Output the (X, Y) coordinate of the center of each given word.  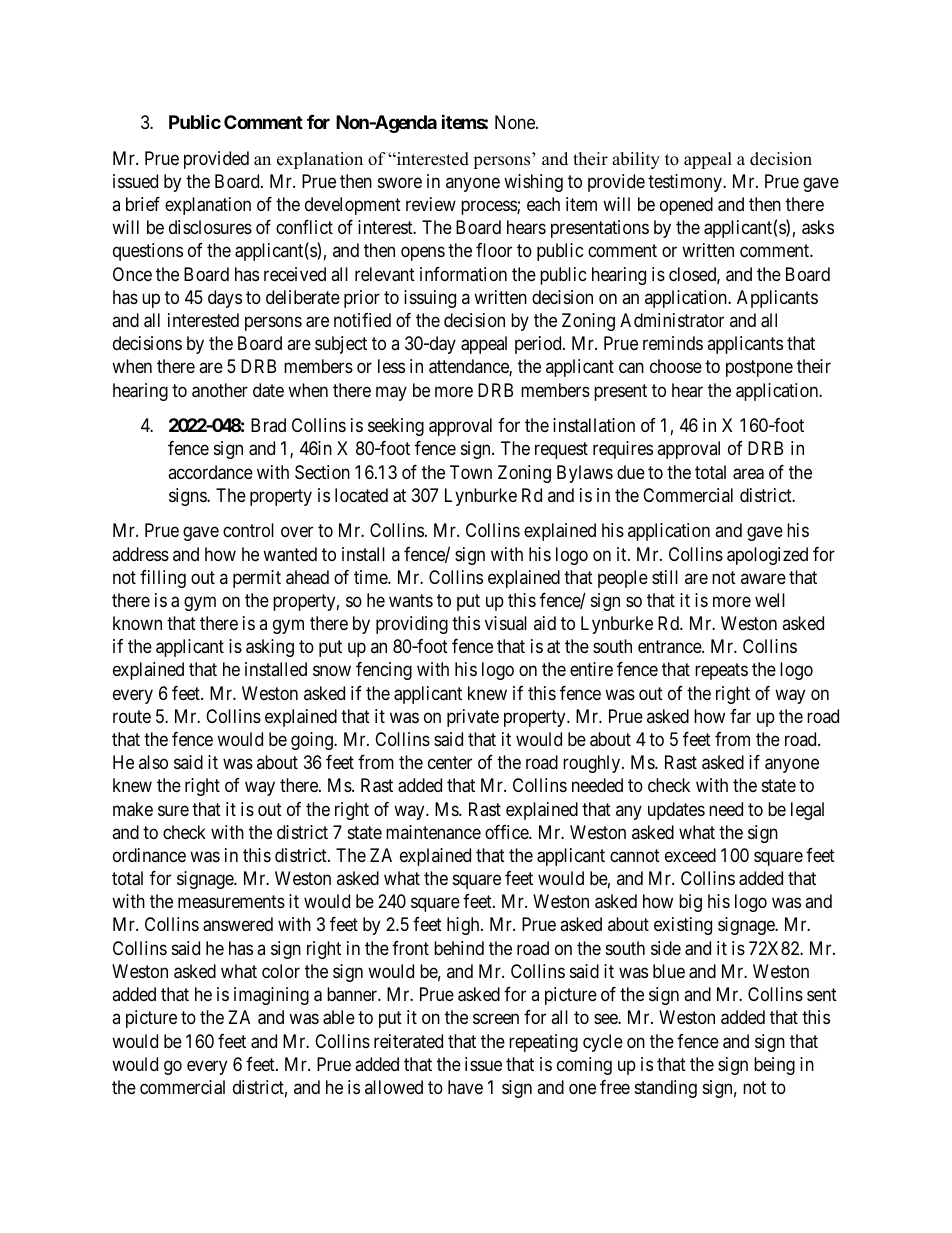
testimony (686, 183)
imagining (271, 996)
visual (506, 623)
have (465, 1087)
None (516, 122)
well (770, 600)
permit (257, 579)
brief (143, 204)
